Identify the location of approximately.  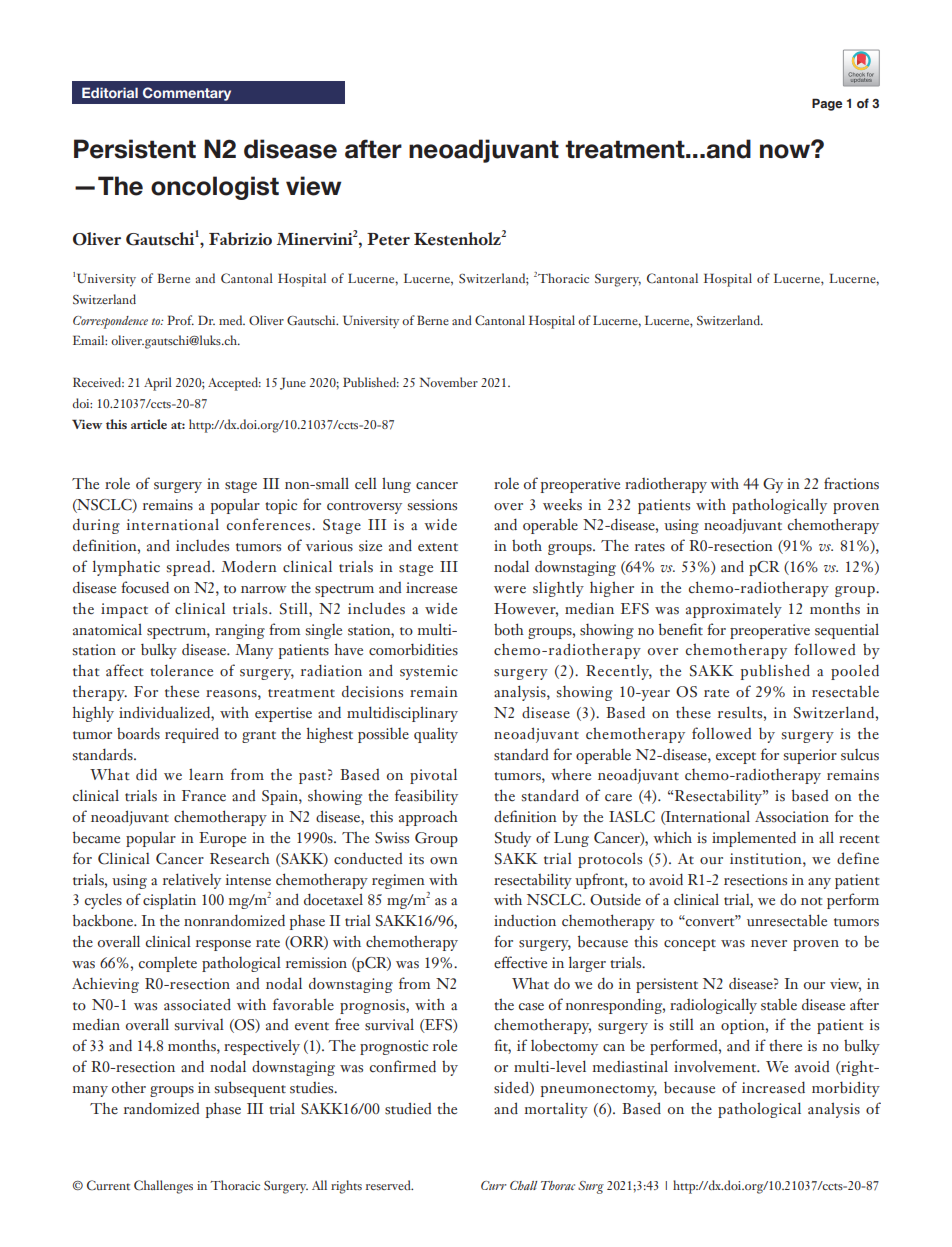
(734, 610).
